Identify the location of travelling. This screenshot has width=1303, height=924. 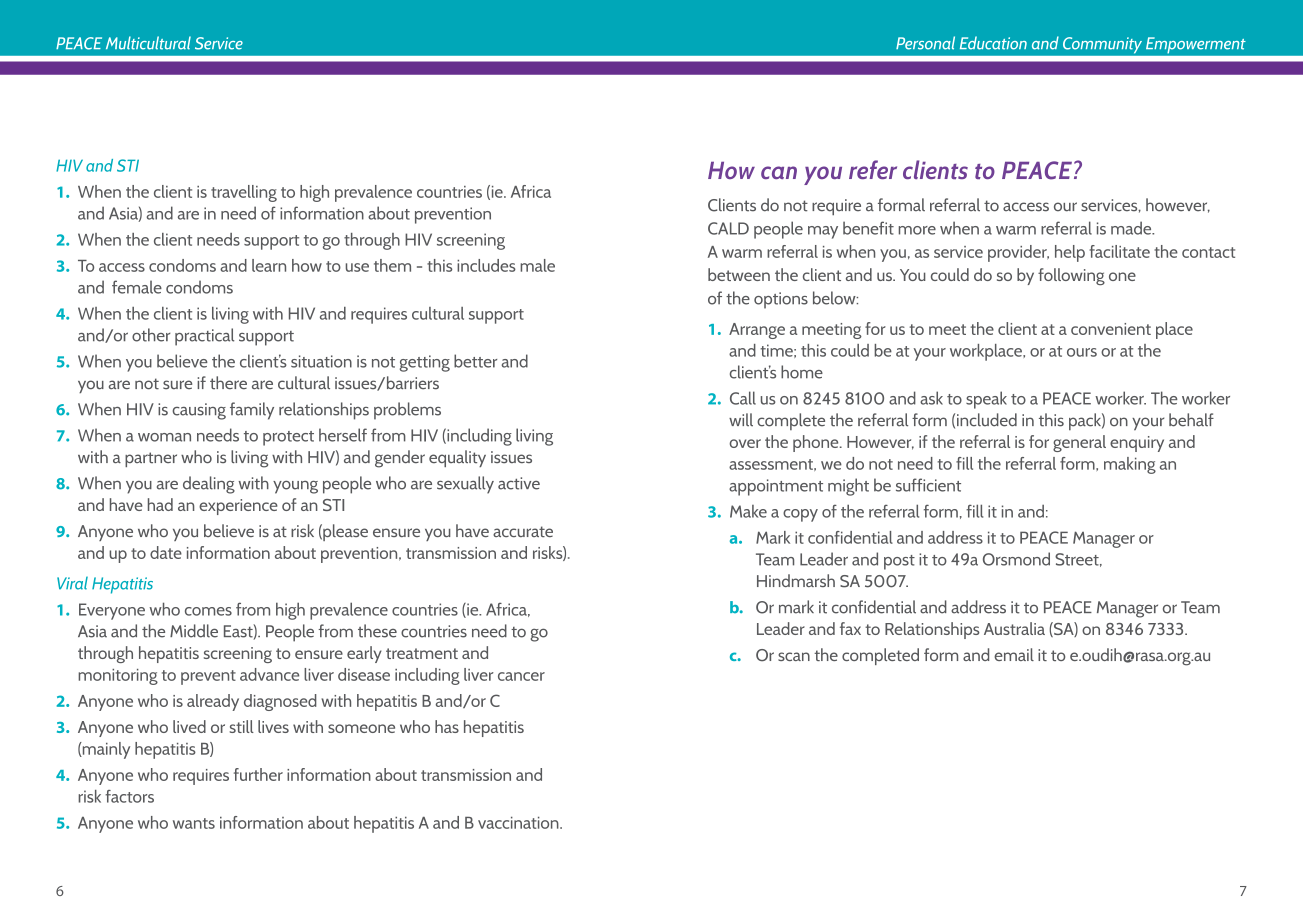
(244, 193).
